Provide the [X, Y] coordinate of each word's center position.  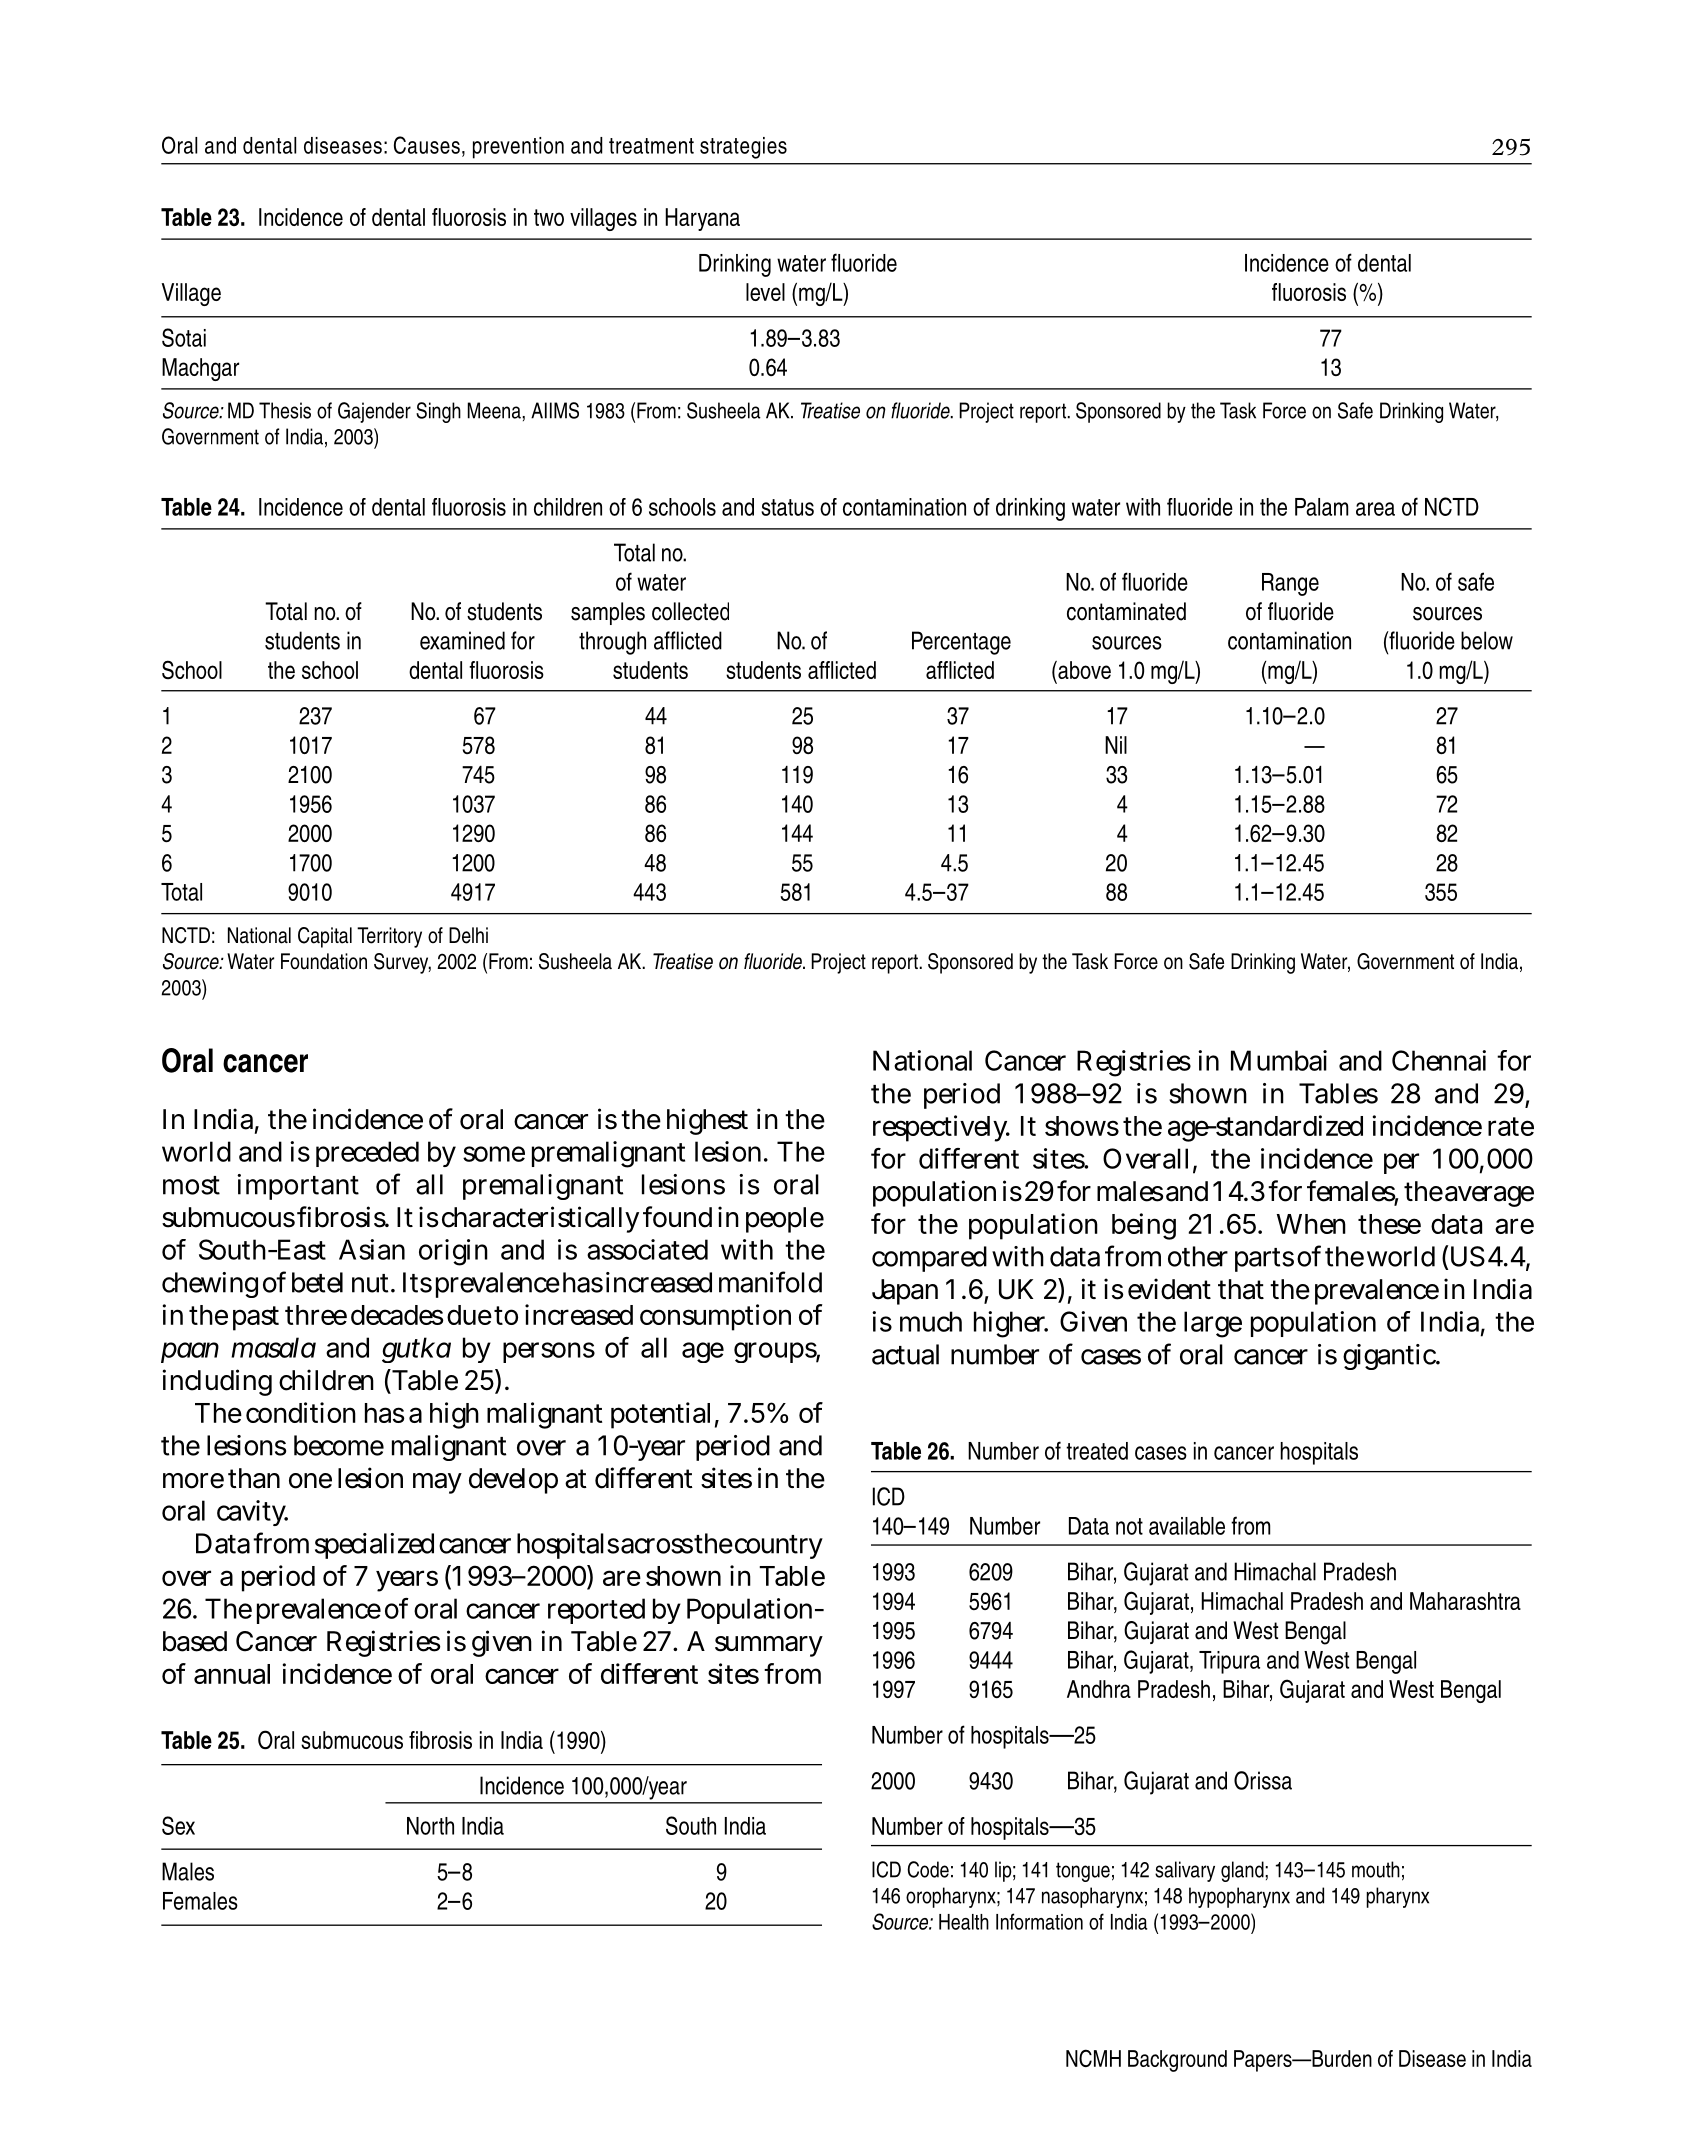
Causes [427, 145]
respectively [941, 1128]
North [430, 1826]
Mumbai [1279, 1060]
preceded [367, 1154]
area [1375, 509]
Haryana [702, 219]
